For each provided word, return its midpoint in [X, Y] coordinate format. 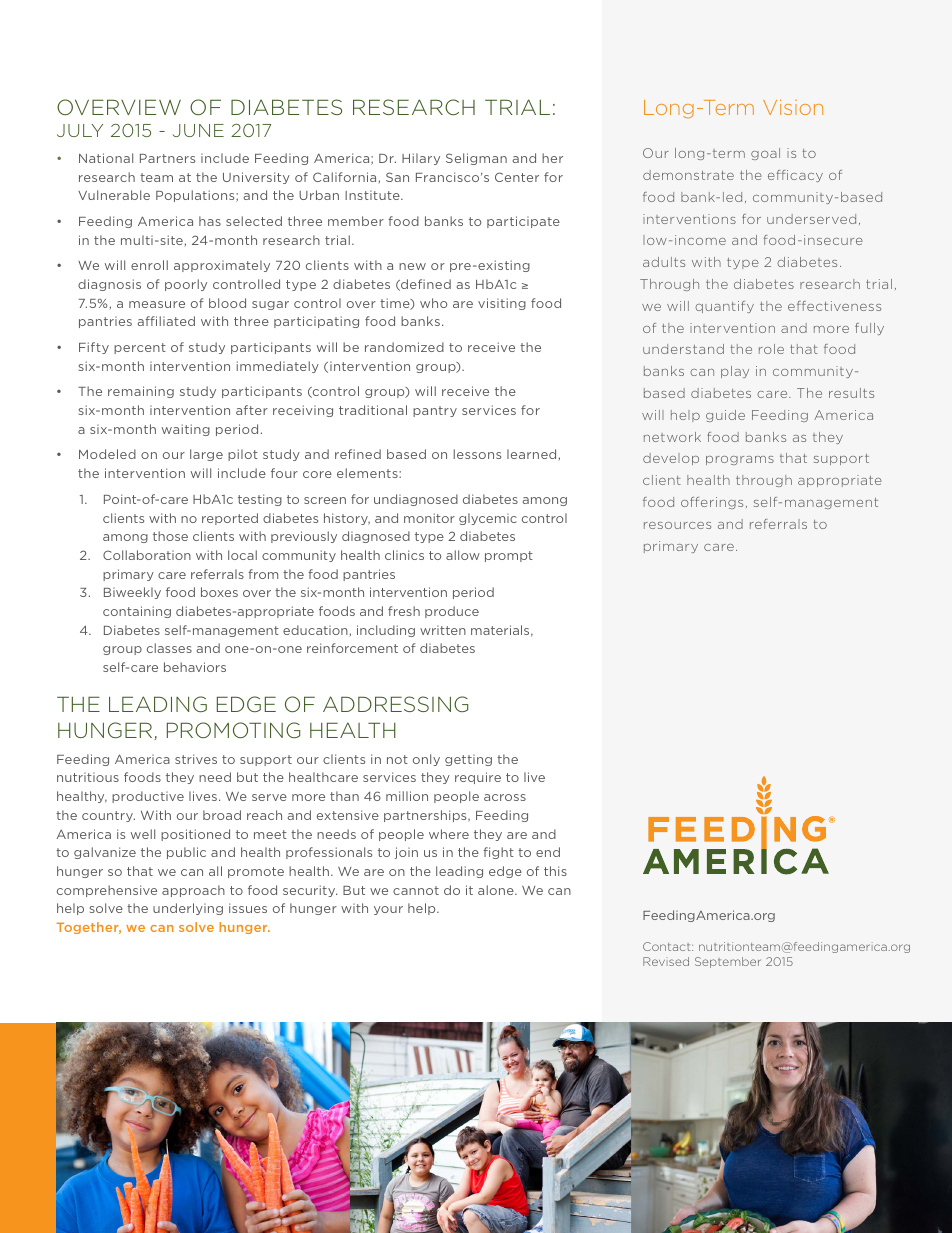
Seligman [476, 159]
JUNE [198, 130]
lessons [477, 454]
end [548, 852]
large [206, 455]
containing [137, 612]
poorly [186, 285]
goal [765, 154]
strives [196, 759]
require [478, 778]
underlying [188, 909]
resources [677, 525]
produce [452, 612]
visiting [502, 304]
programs [740, 460]
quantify [724, 307]
